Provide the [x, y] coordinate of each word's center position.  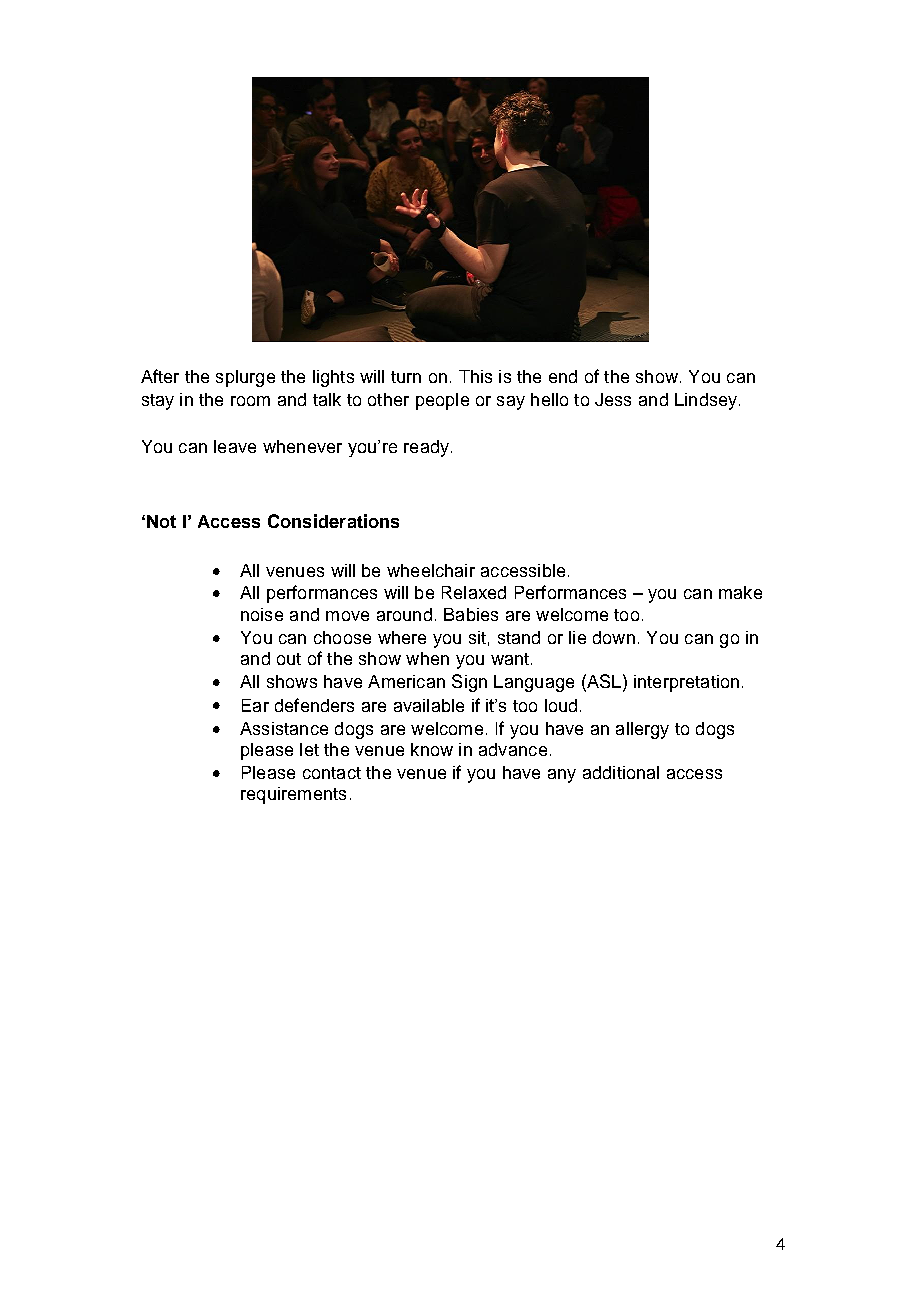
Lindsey [707, 401]
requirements [293, 795]
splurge [245, 378]
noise [262, 614]
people [442, 401]
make [740, 592]
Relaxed [474, 592]
